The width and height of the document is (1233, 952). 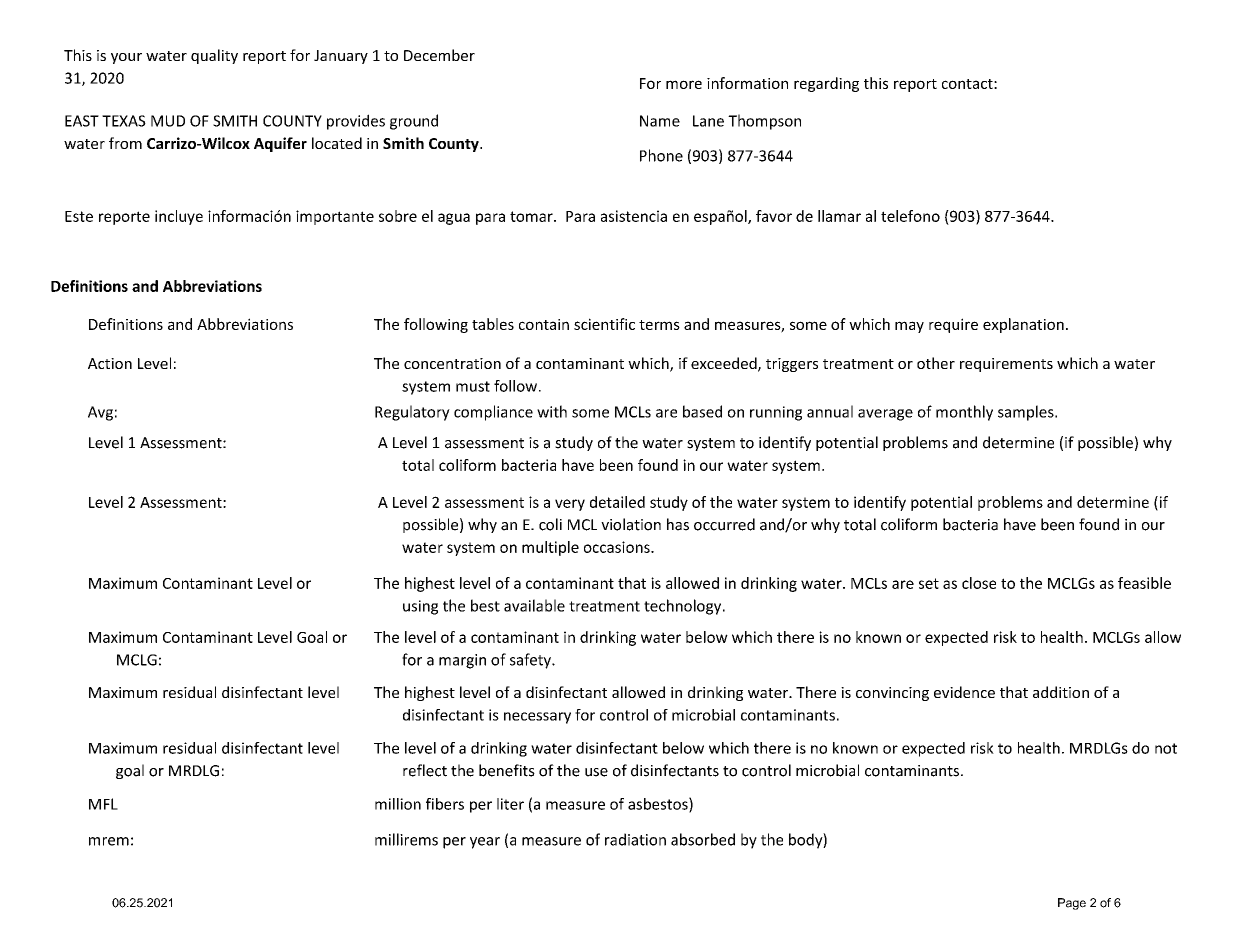 I want to click on explanation, so click(x=1023, y=325).
